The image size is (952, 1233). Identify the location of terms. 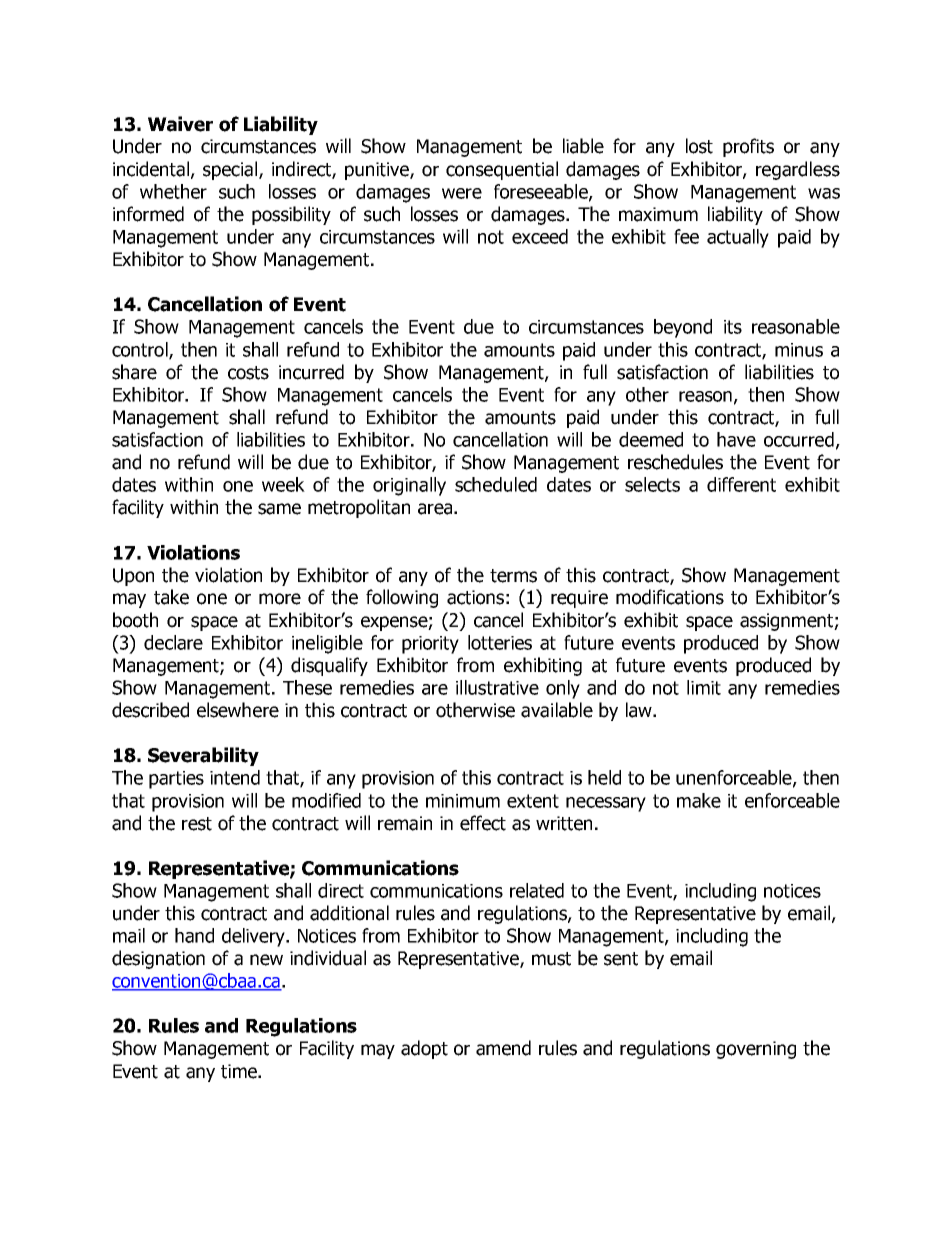
(513, 576).
